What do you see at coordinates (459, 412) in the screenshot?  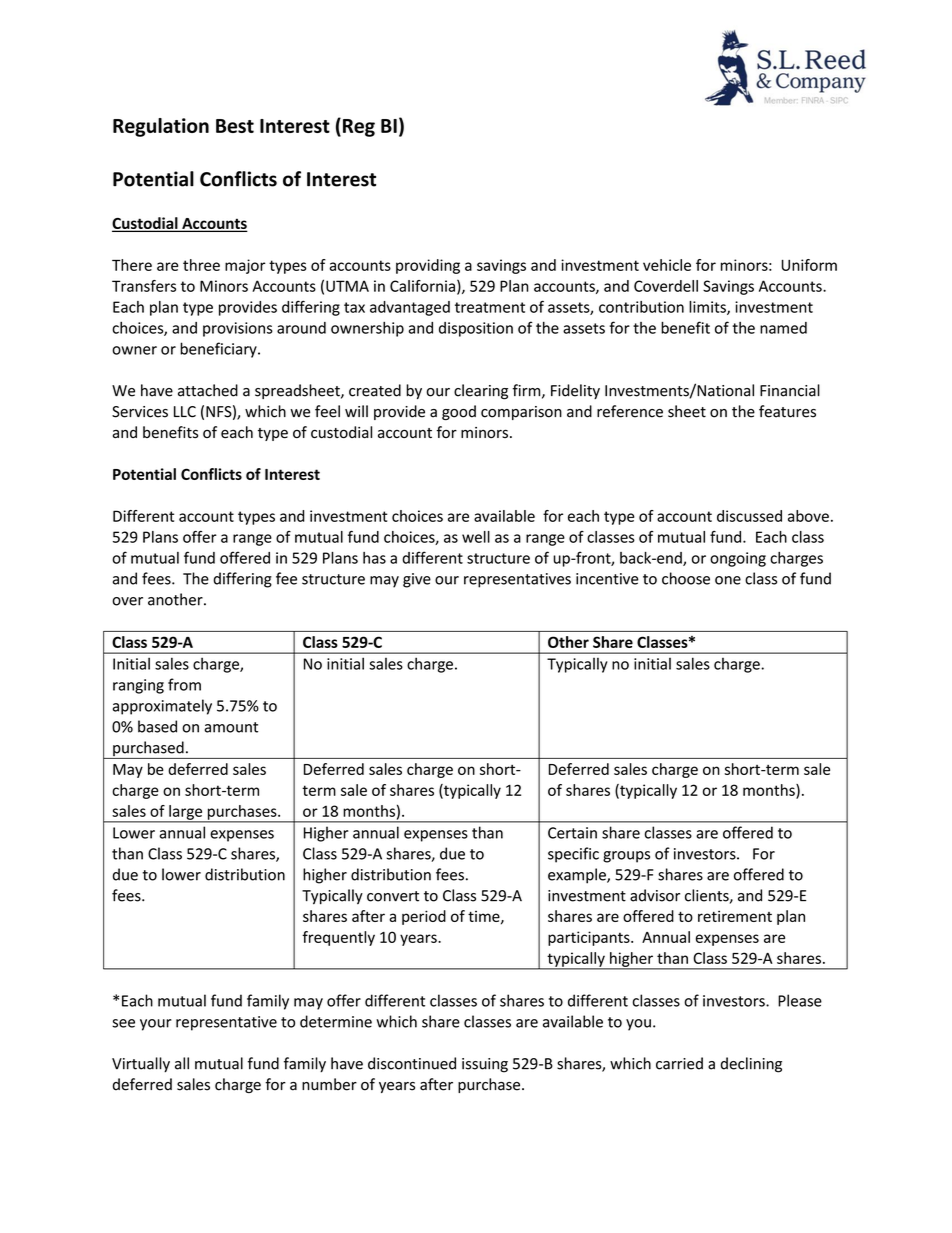 I see `good` at bounding box center [459, 412].
